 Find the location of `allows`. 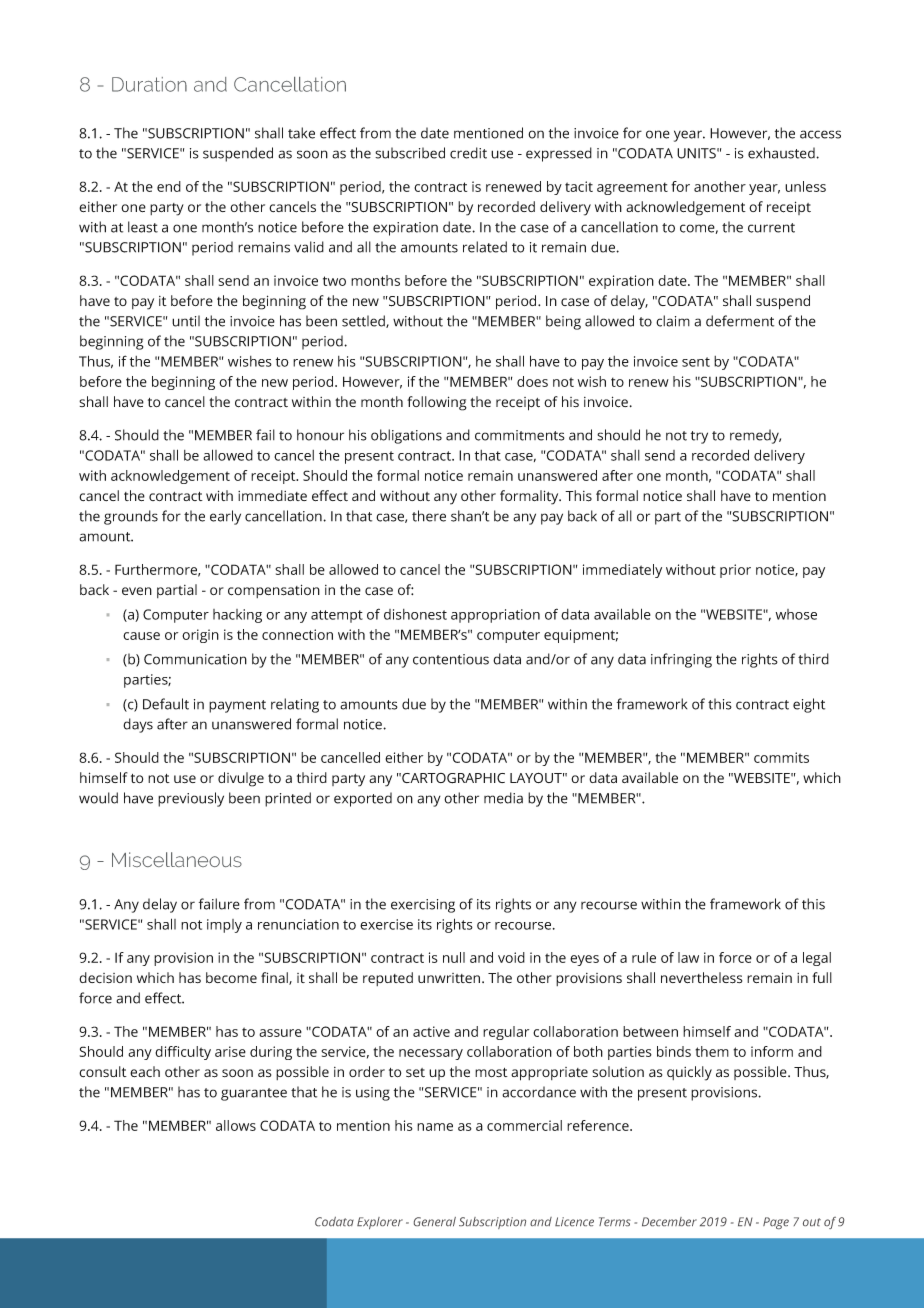

allows is located at coordinates (236, 1125).
